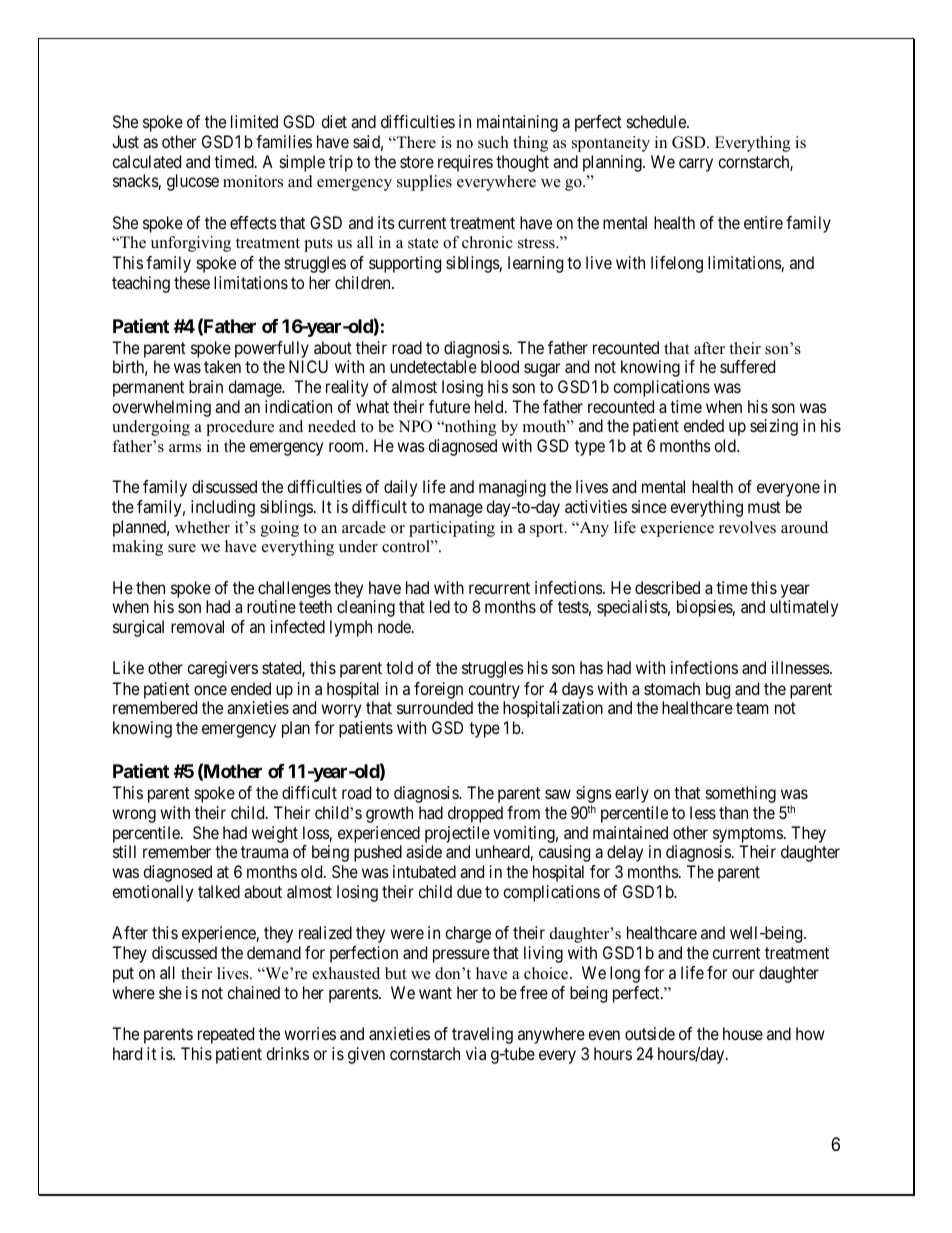 This document has width=952, height=1233. What do you see at coordinates (449, 406) in the document?
I see `future` at bounding box center [449, 406].
